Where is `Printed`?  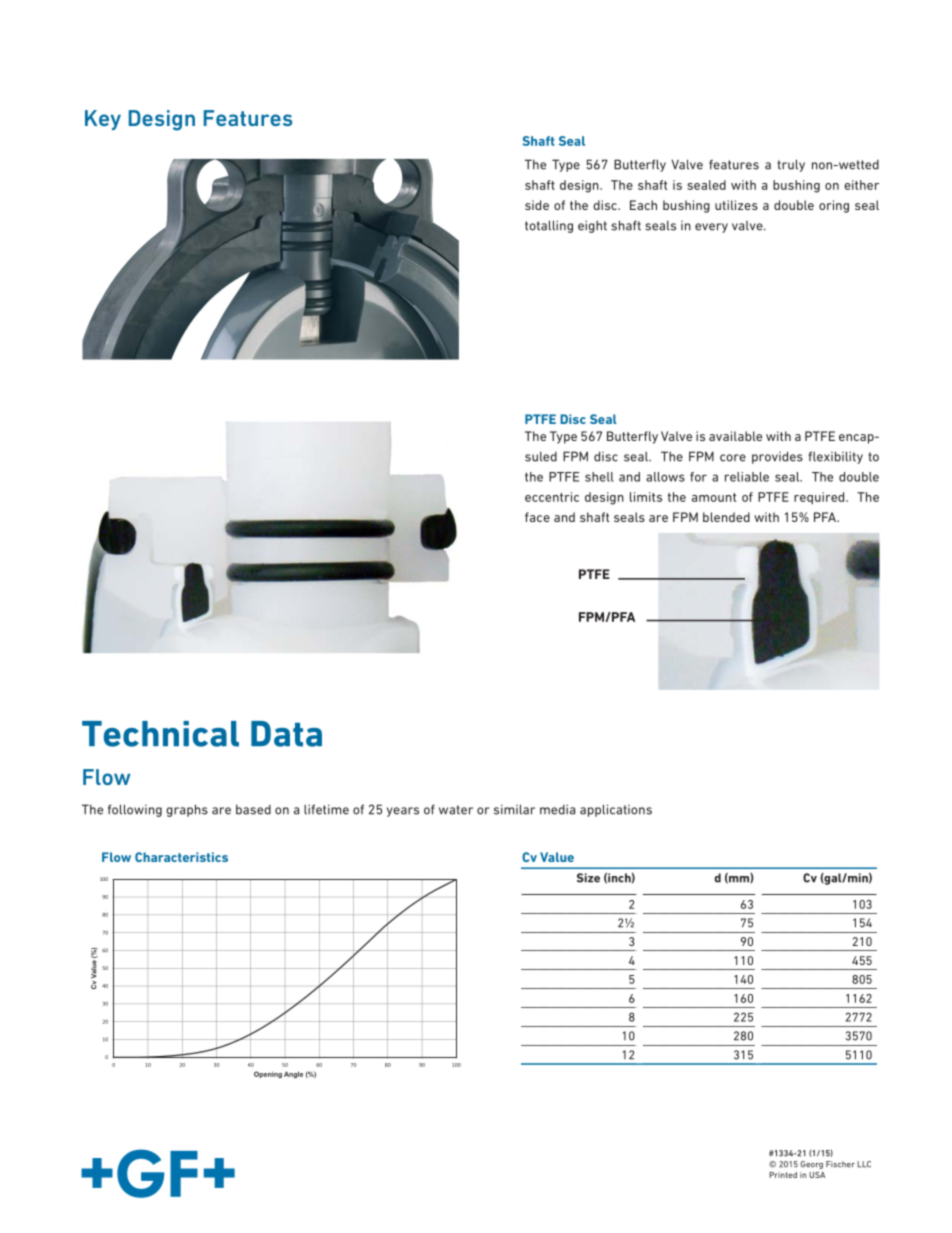 Printed is located at coordinates (783, 1175).
